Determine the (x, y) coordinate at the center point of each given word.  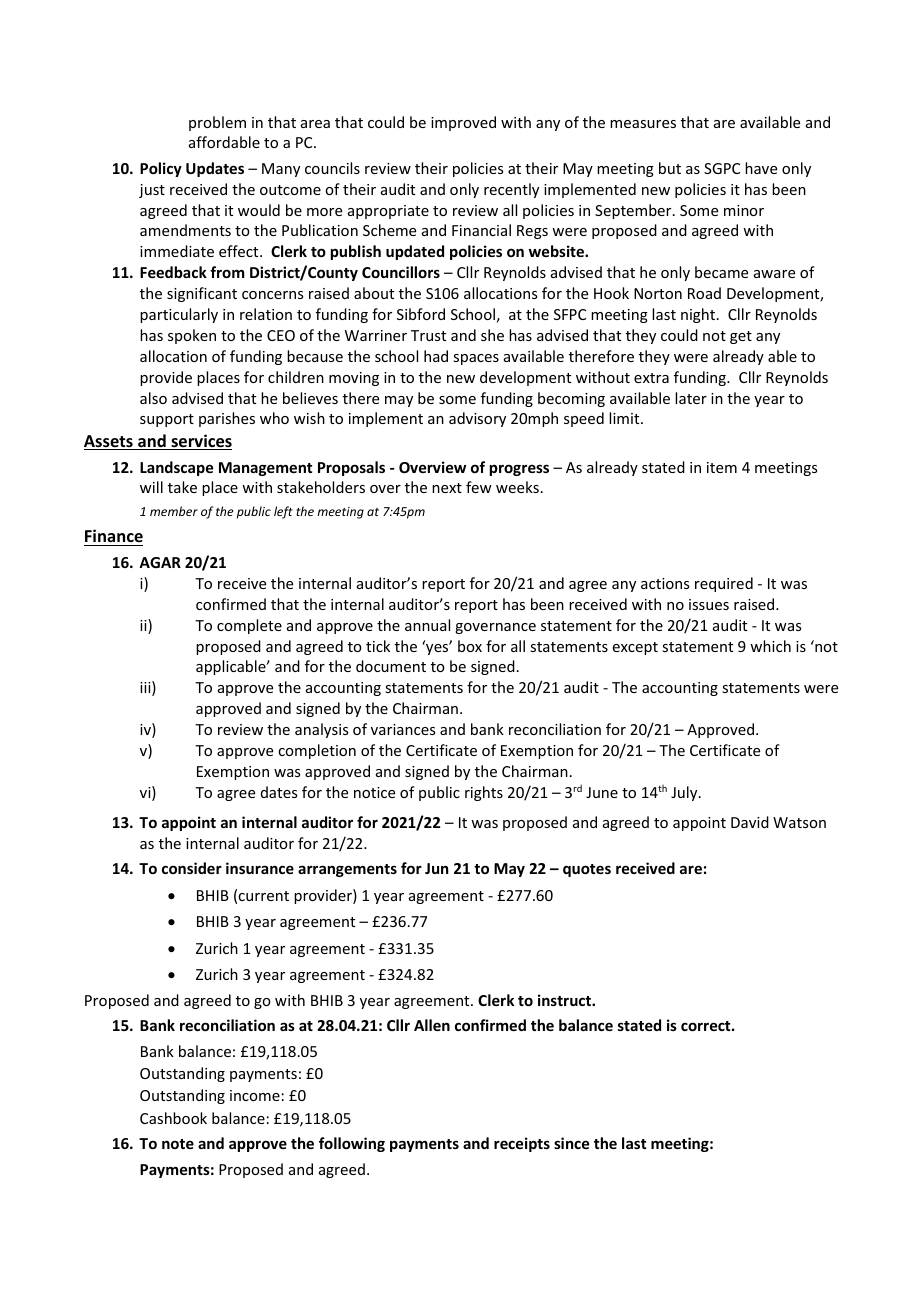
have (761, 168)
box (470, 646)
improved (463, 123)
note (178, 1144)
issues (709, 604)
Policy (161, 169)
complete (249, 626)
